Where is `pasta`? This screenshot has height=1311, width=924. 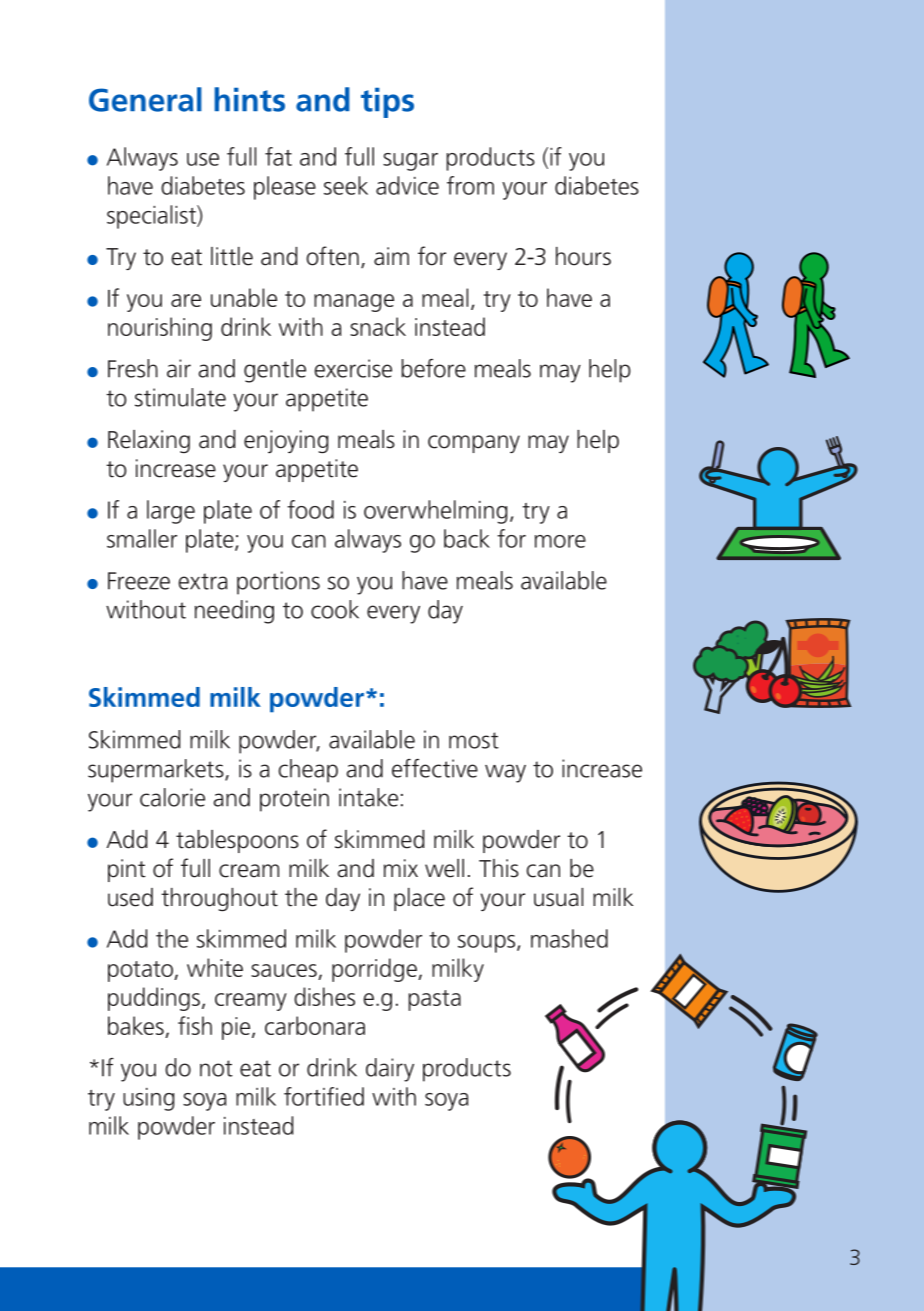
pasta is located at coordinates (434, 1000).
